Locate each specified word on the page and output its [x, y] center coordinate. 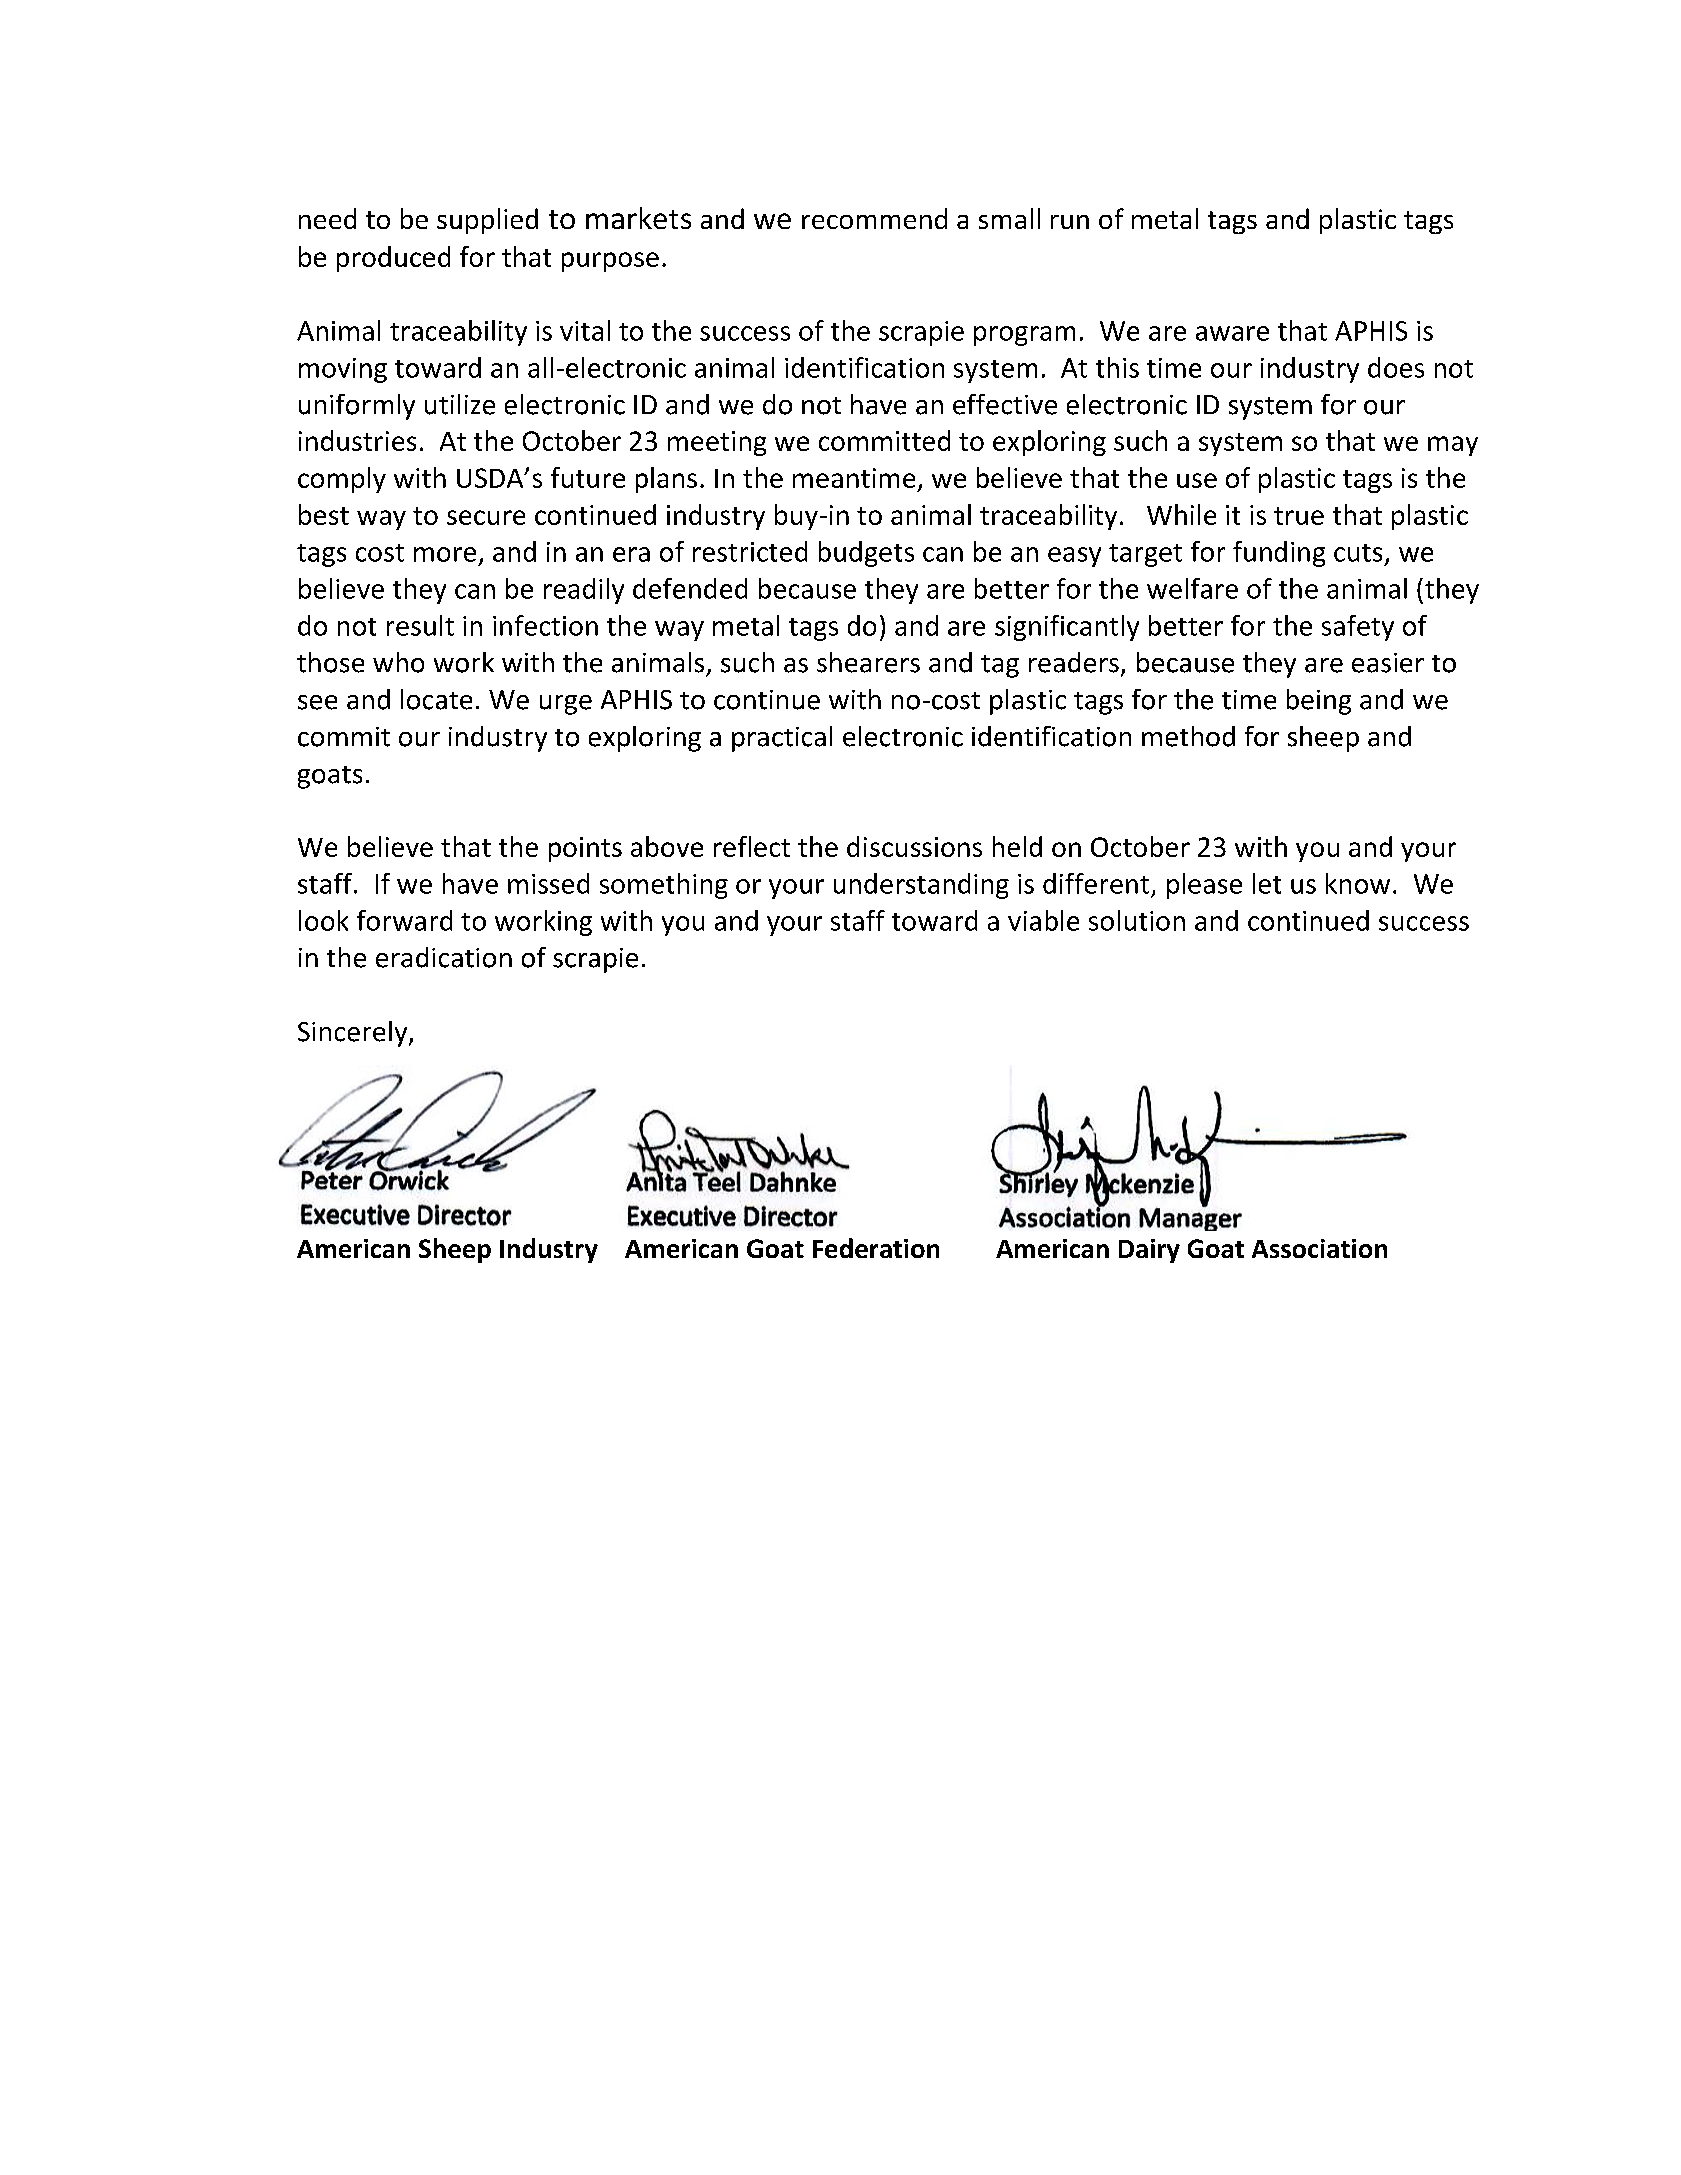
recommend [874, 218]
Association [1319, 1248]
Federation [876, 1248]
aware [1232, 333]
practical [782, 739]
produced [393, 259]
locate [436, 699]
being [1319, 702]
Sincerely [354, 1034]
